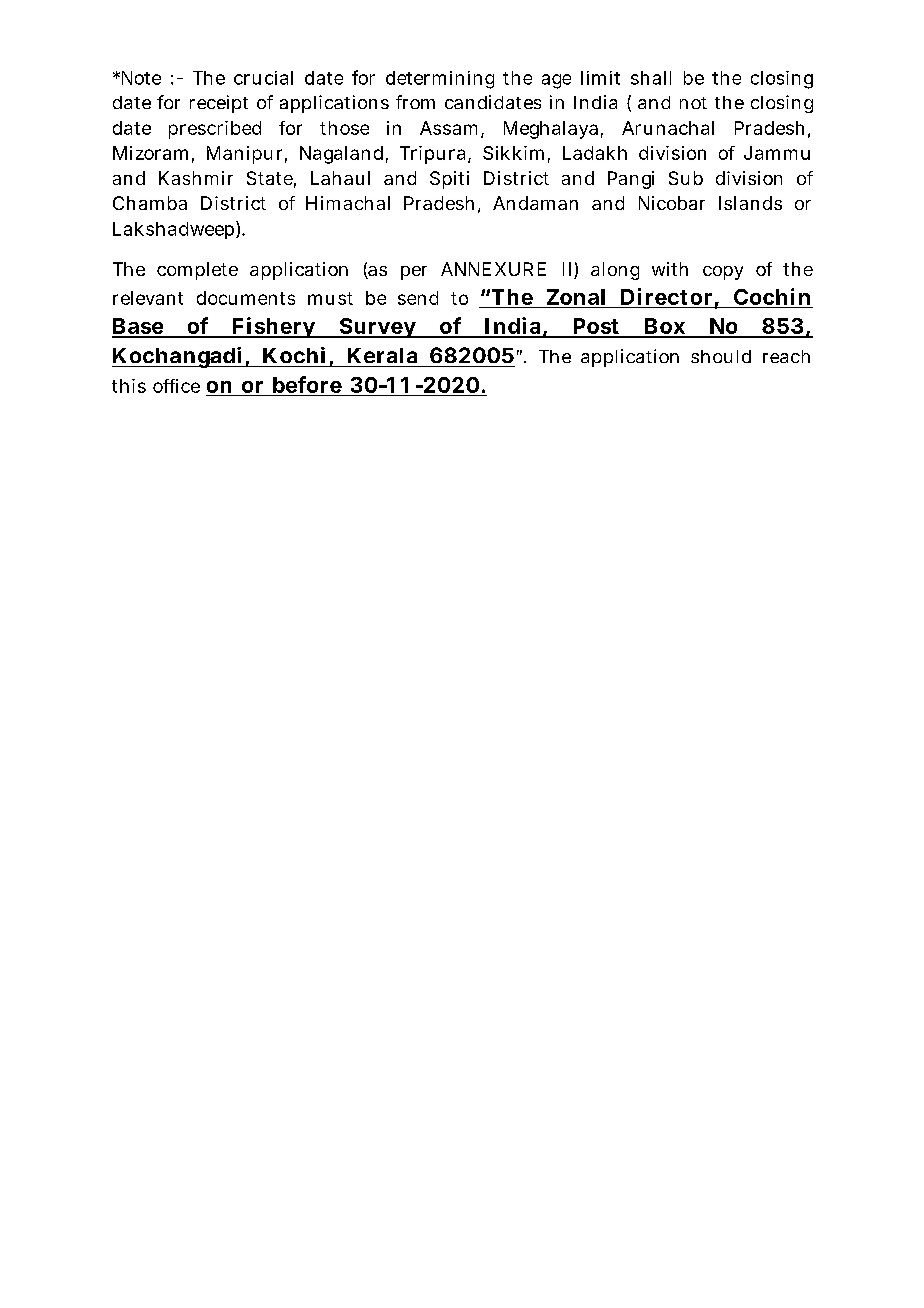  What do you see at coordinates (273, 327) in the image?
I see `Fishery` at bounding box center [273, 327].
